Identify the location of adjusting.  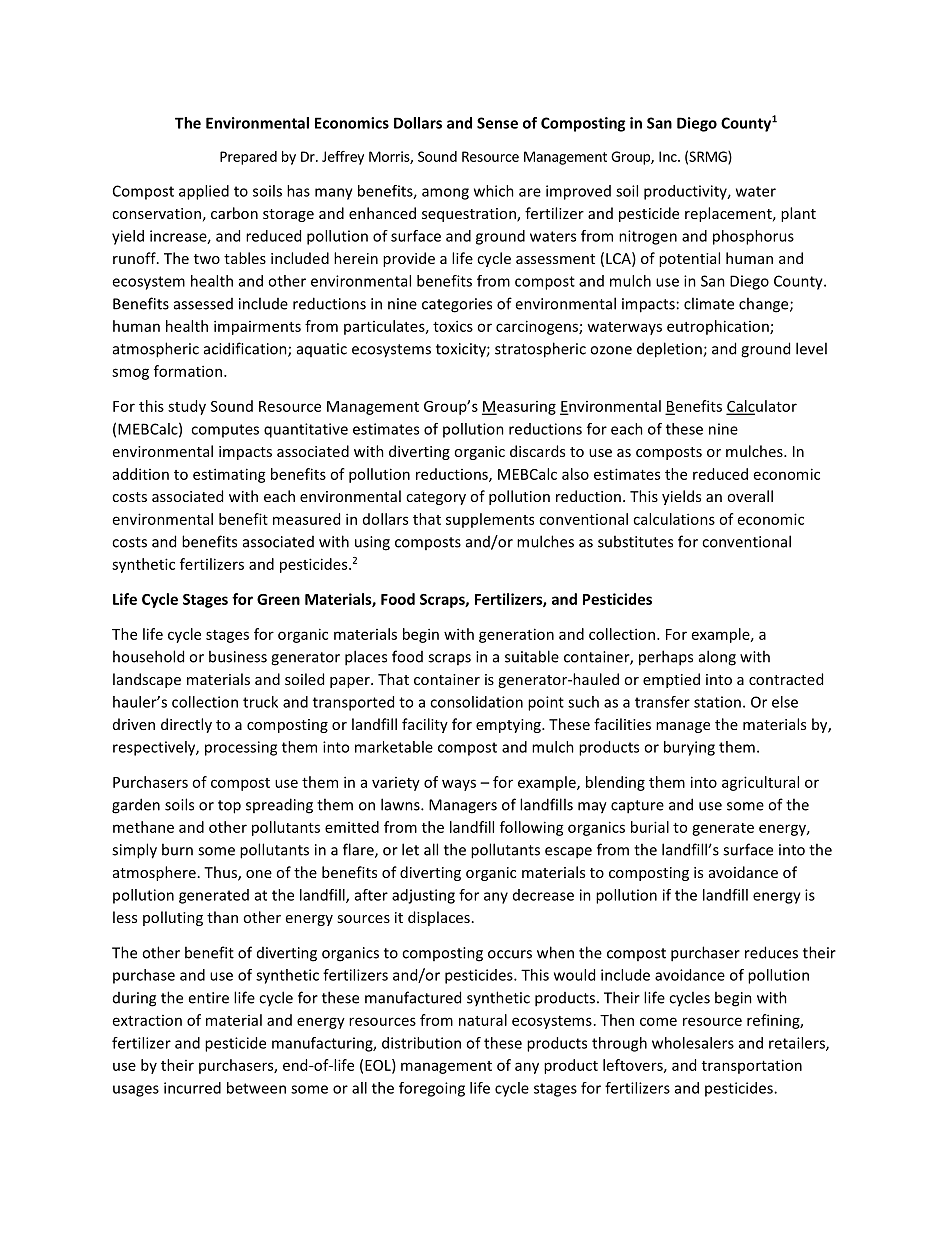
(423, 896).
